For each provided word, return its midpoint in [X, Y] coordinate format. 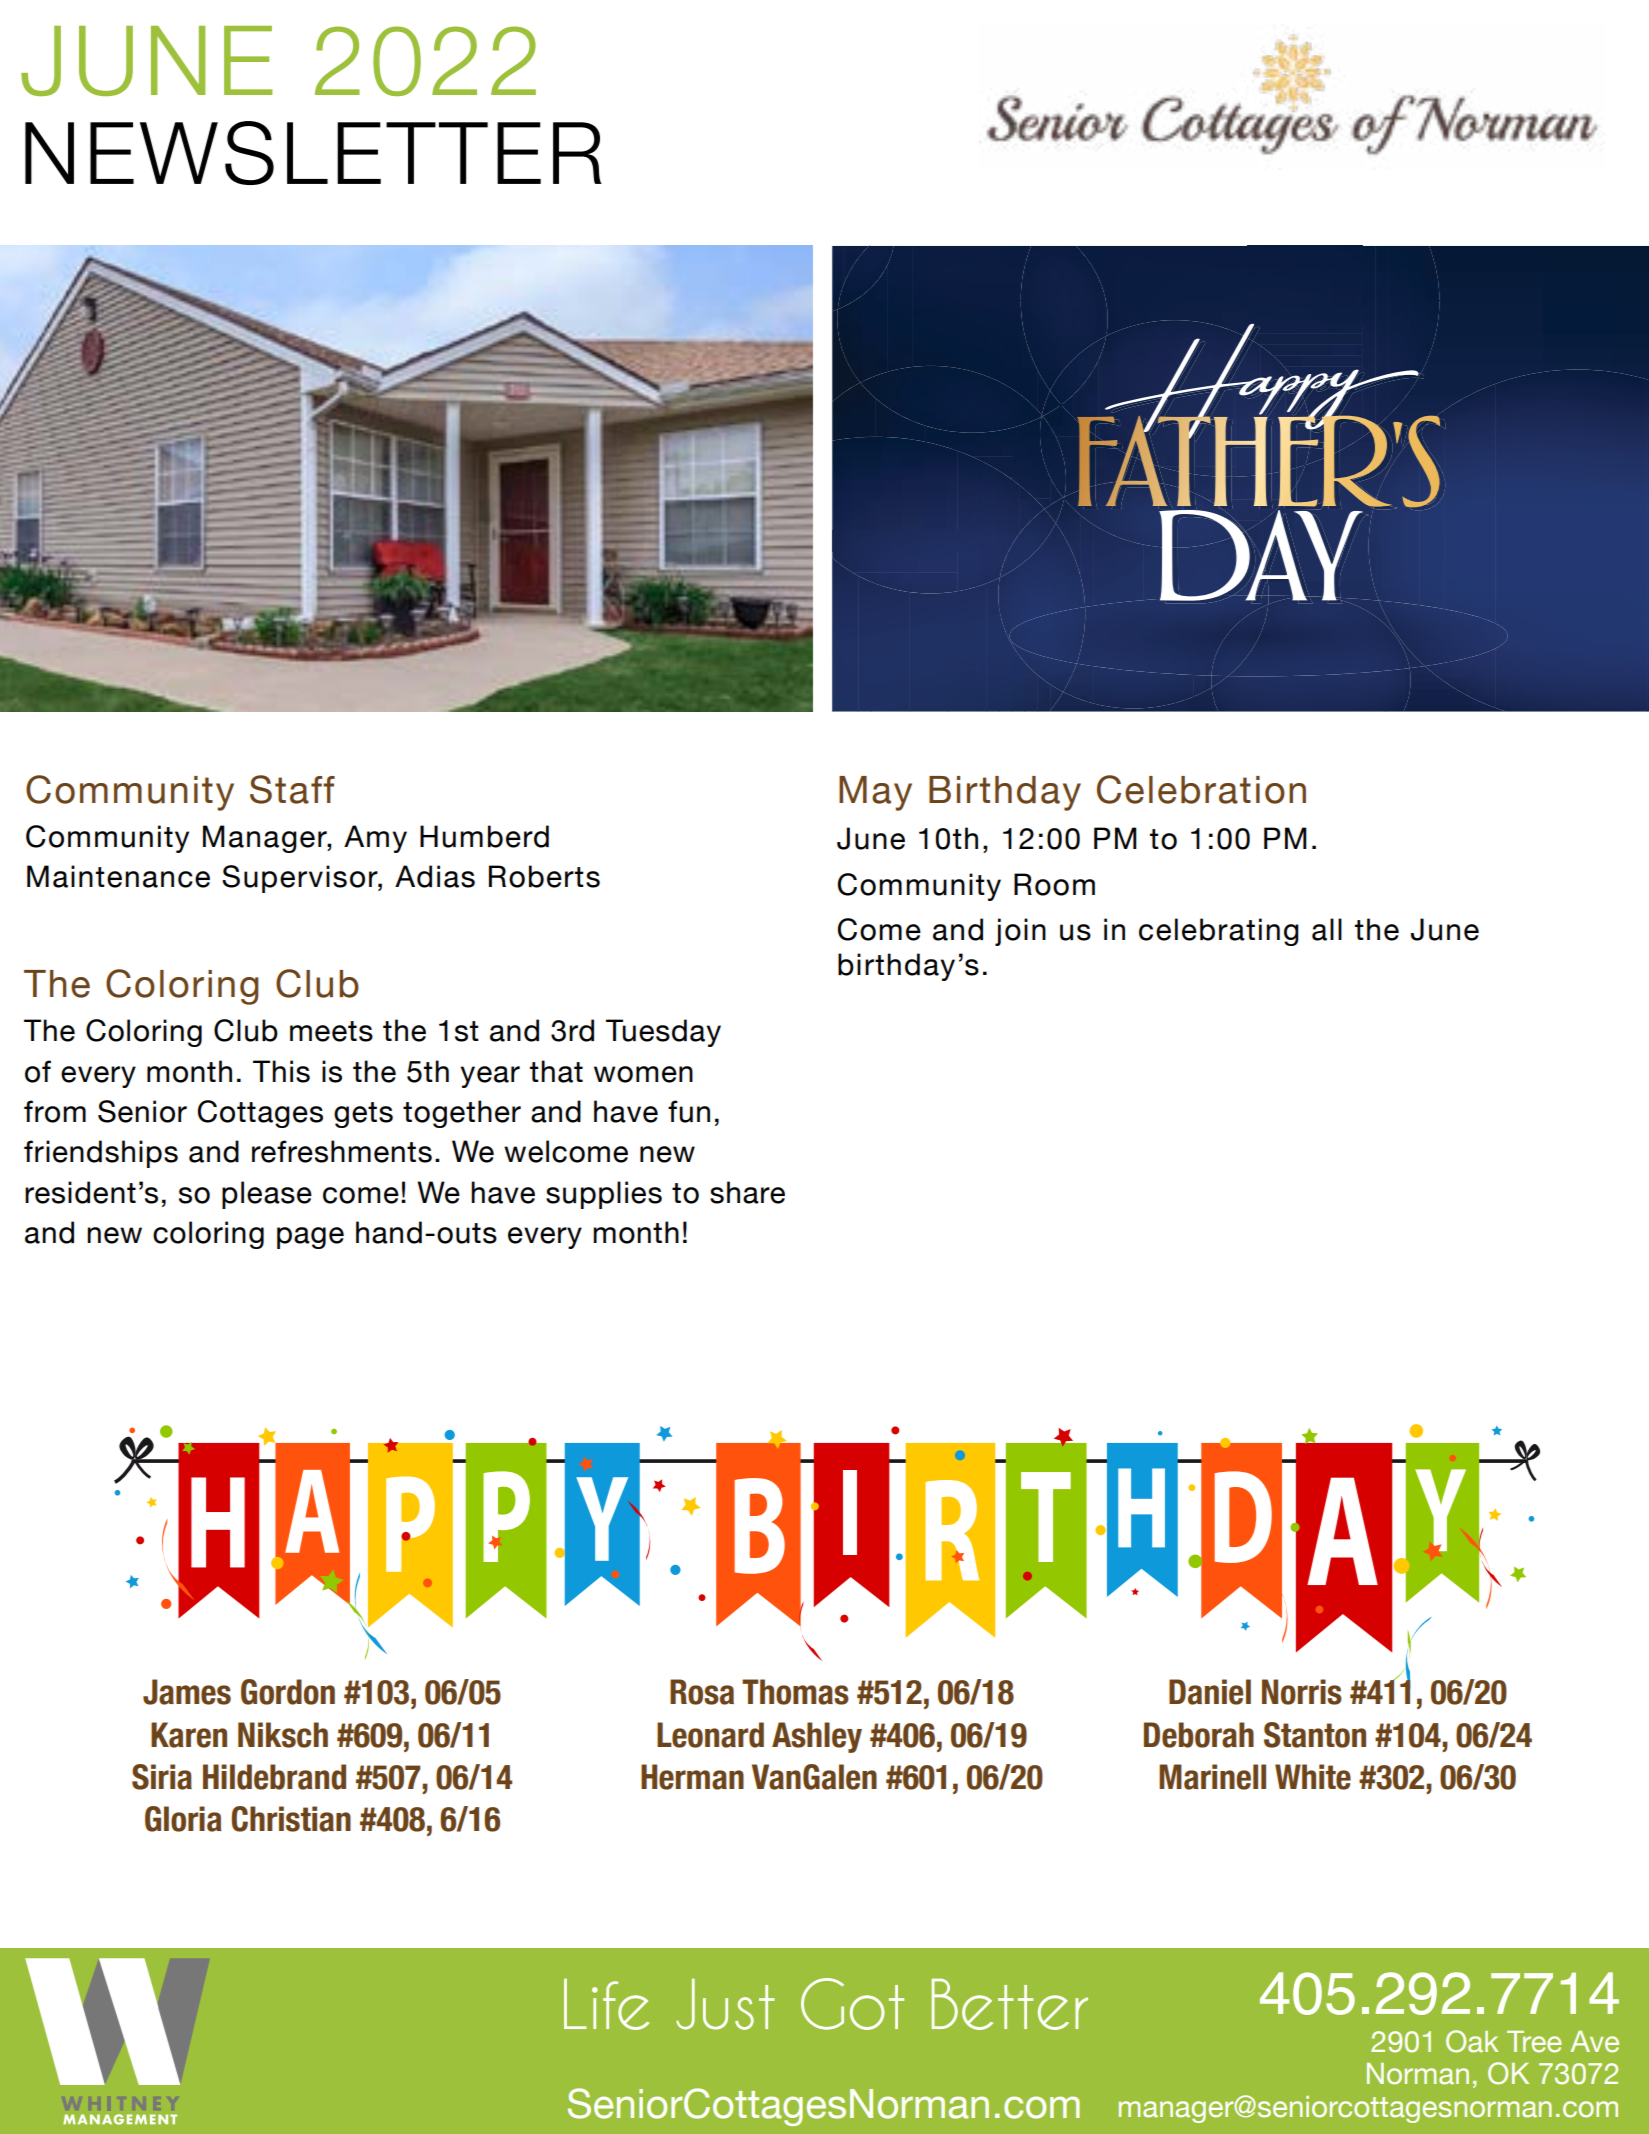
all [1327, 929]
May [875, 793]
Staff [292, 789]
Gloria [183, 1819]
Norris [1302, 1692]
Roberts [544, 876]
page [310, 1238]
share [747, 1192]
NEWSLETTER [313, 153]
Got [852, 2004]
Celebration [1201, 789]
